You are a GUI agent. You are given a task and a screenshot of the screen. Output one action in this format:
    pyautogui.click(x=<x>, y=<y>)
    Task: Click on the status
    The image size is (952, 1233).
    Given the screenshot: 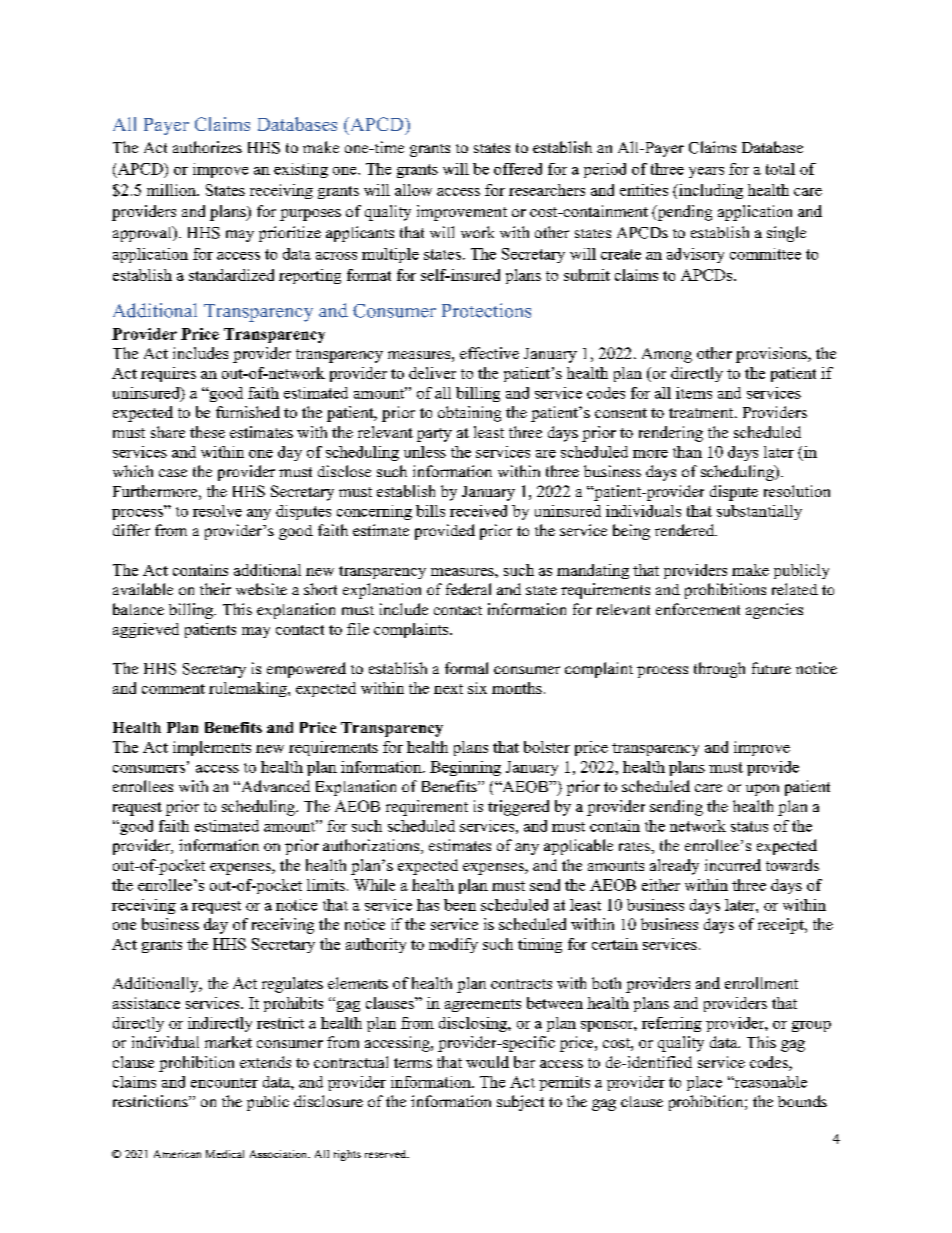 What is the action you would take?
    pyautogui.click(x=749, y=826)
